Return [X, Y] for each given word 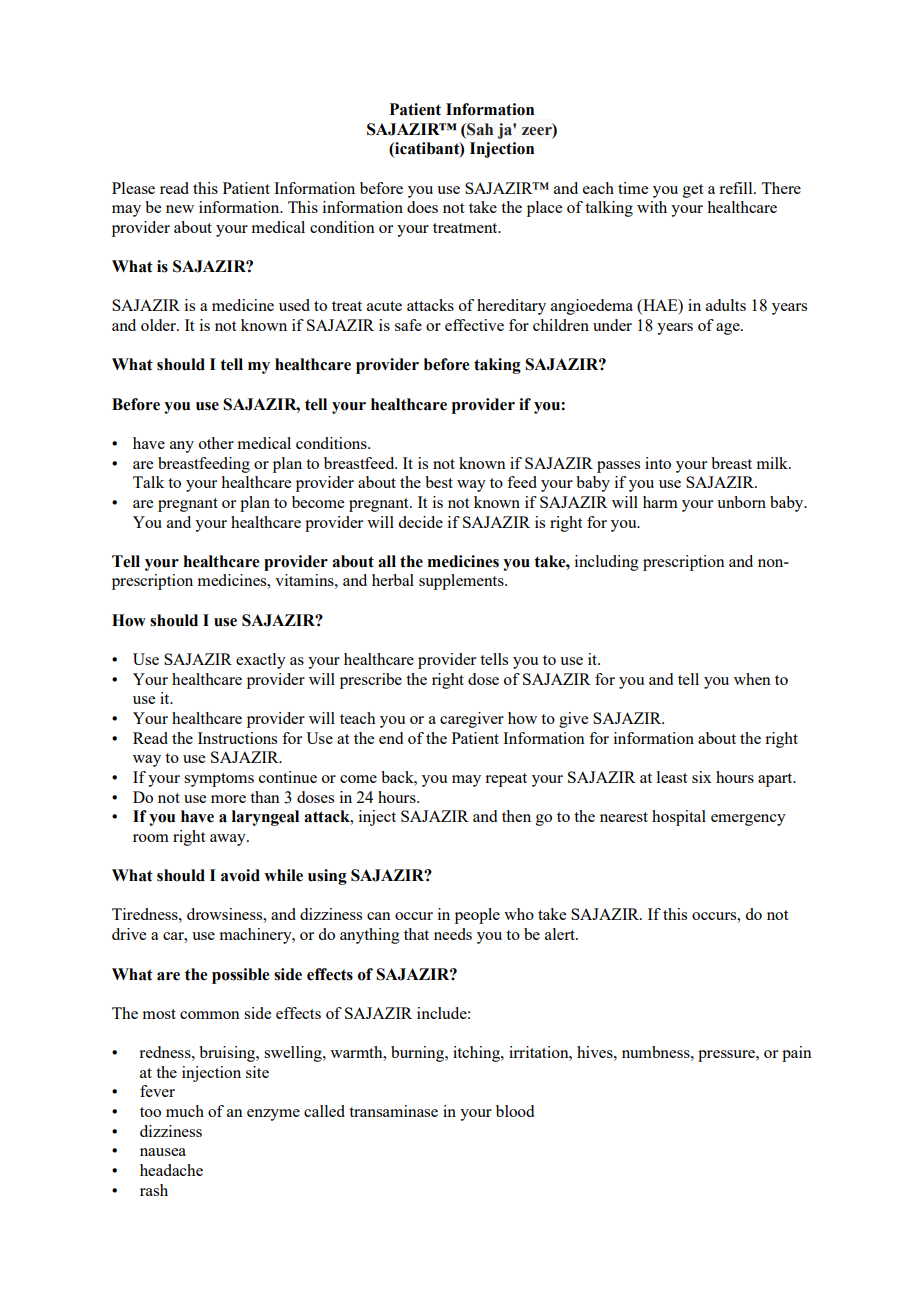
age [729, 329]
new [180, 209]
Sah [479, 129]
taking [497, 366]
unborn [741, 502]
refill [737, 188]
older [159, 325]
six [701, 777]
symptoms [219, 780]
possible [240, 976]
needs [453, 934]
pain [797, 1054]
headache [171, 1170]
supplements [462, 582]
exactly [261, 661]
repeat [506, 780]
